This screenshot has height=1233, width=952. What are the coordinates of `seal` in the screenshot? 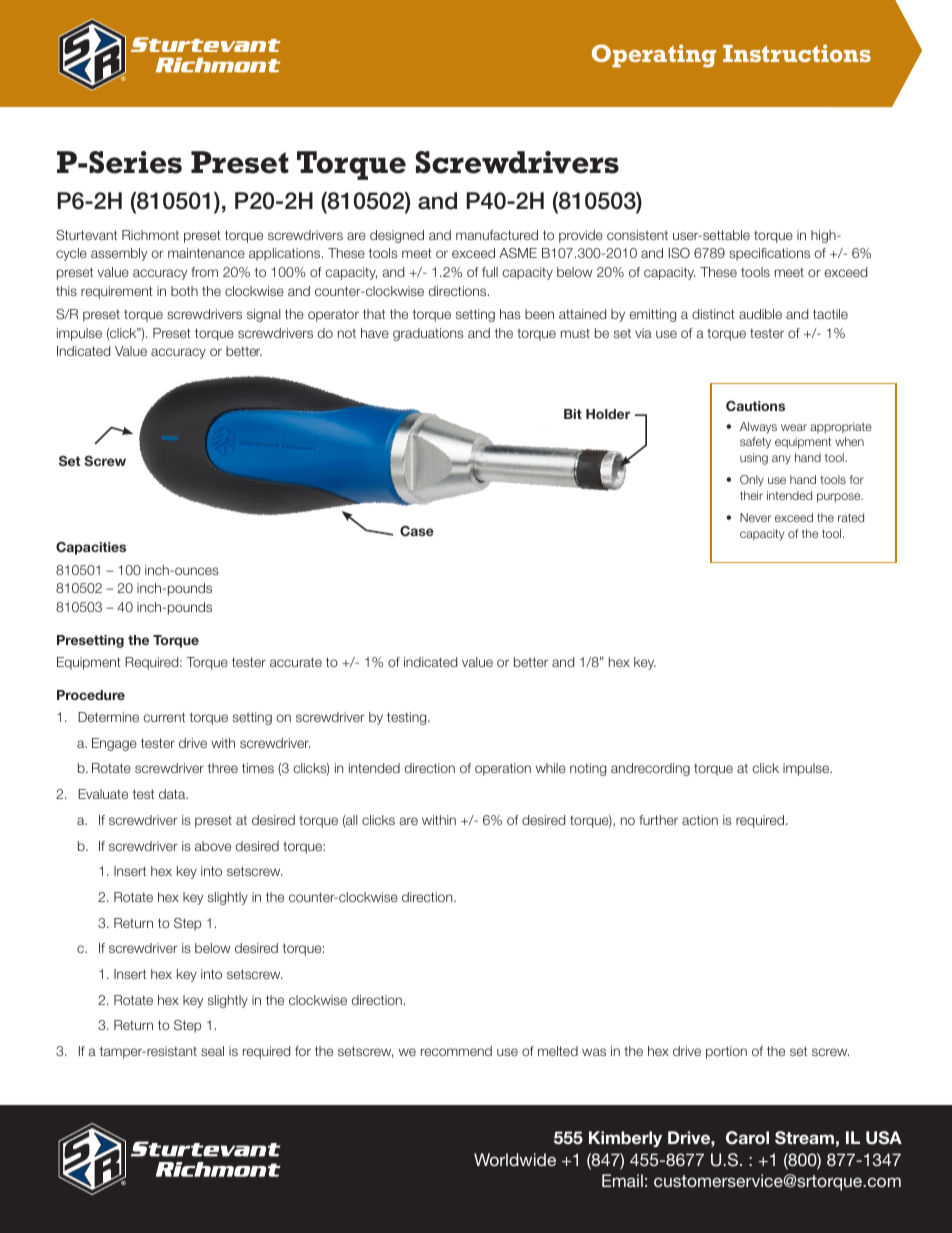 It's located at (212, 1051).
